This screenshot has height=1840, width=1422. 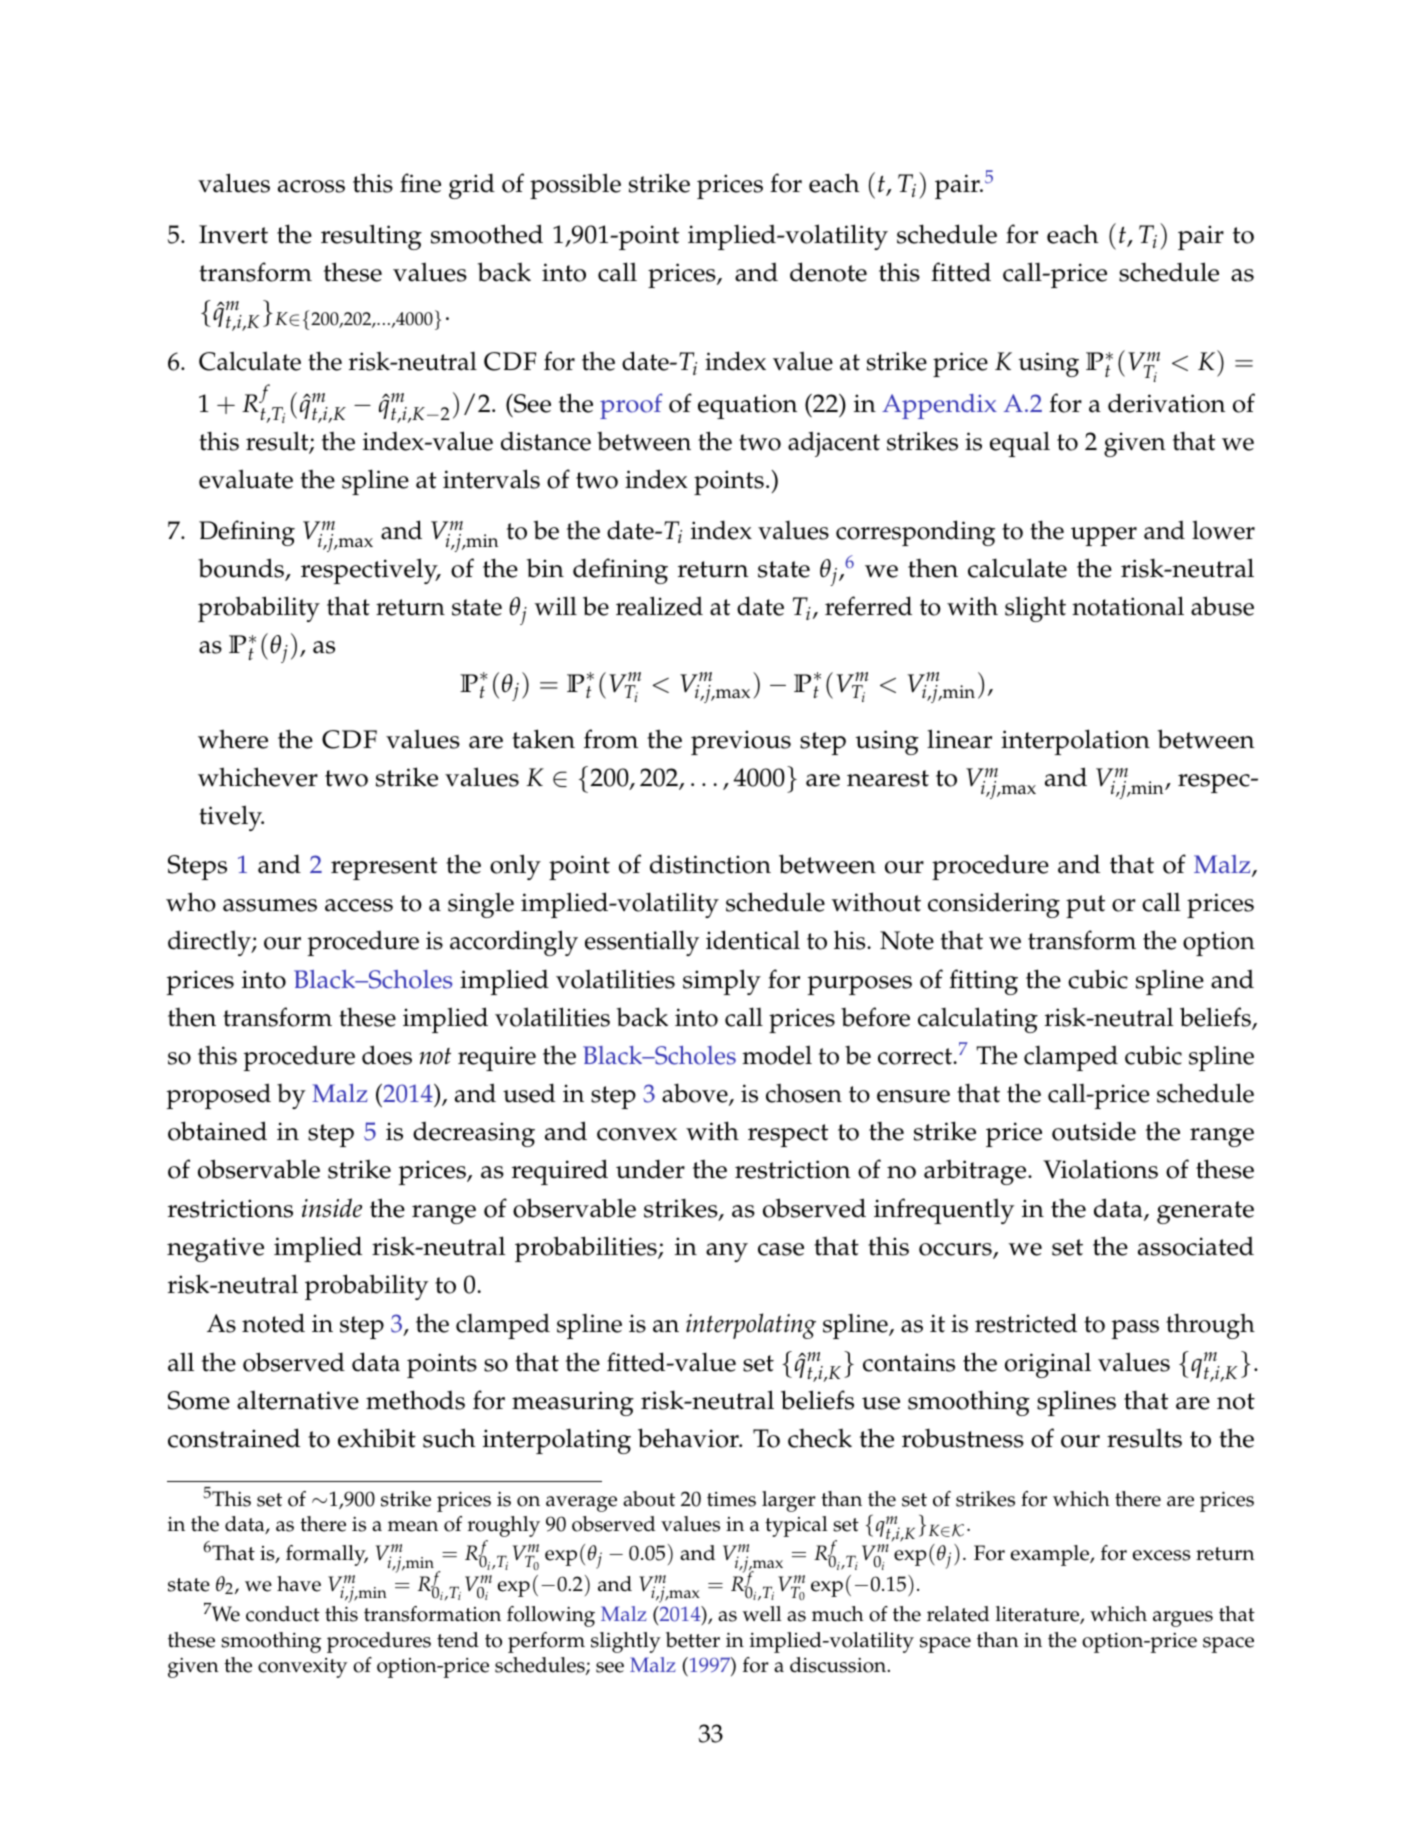 What do you see at coordinates (659, 606) in the screenshot?
I see `realized` at bounding box center [659, 606].
